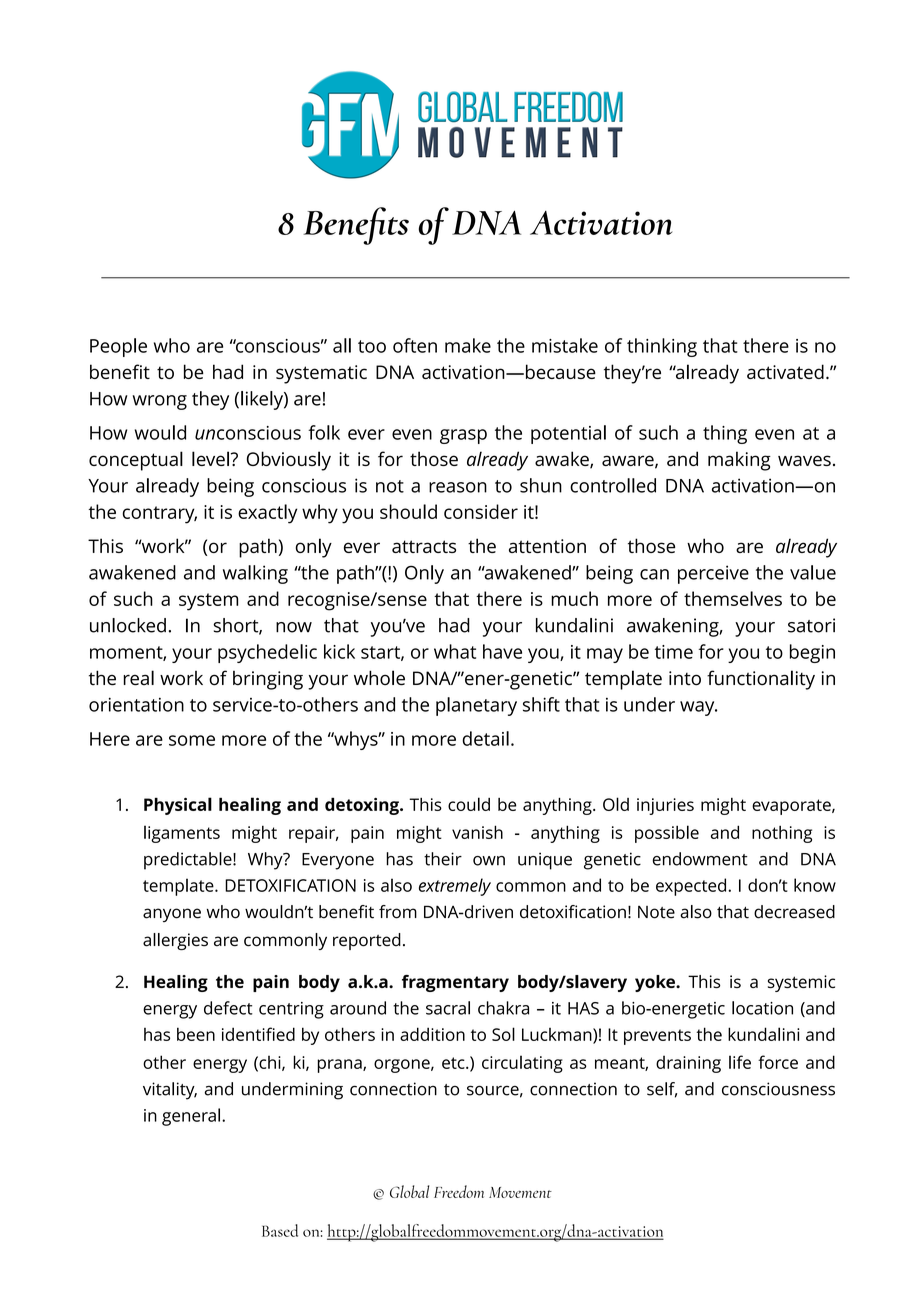 The image size is (924, 1308). Describe the element at coordinates (455, 983) in the document. I see `fragmentary` at that location.
